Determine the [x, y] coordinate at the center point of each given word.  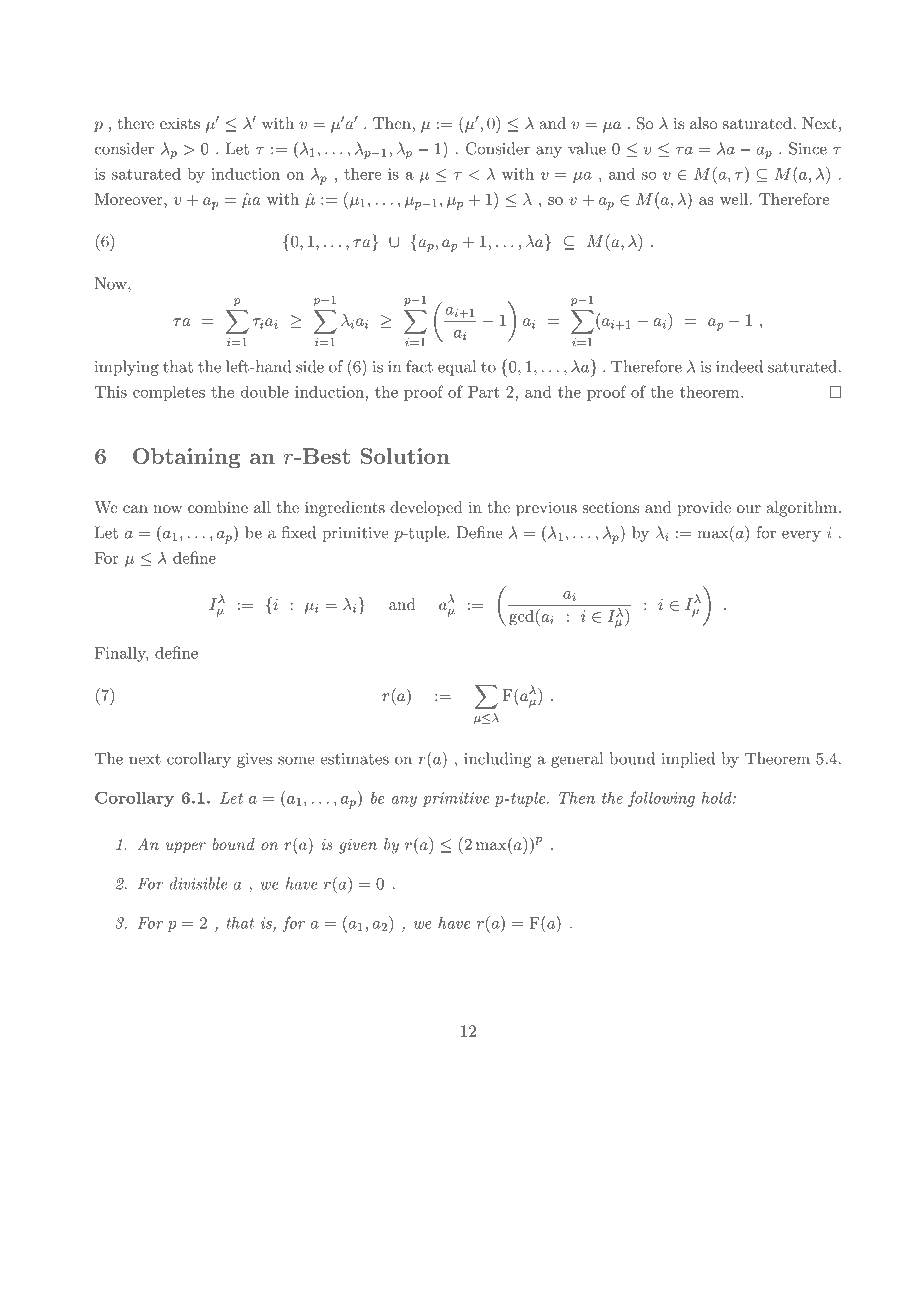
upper [186, 848]
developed [426, 509]
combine [218, 507]
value [587, 148]
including [497, 760]
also [703, 123]
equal [457, 368]
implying [127, 368]
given [358, 846]
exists [180, 123]
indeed [739, 366]
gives [254, 760]
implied [688, 760]
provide [704, 509]
